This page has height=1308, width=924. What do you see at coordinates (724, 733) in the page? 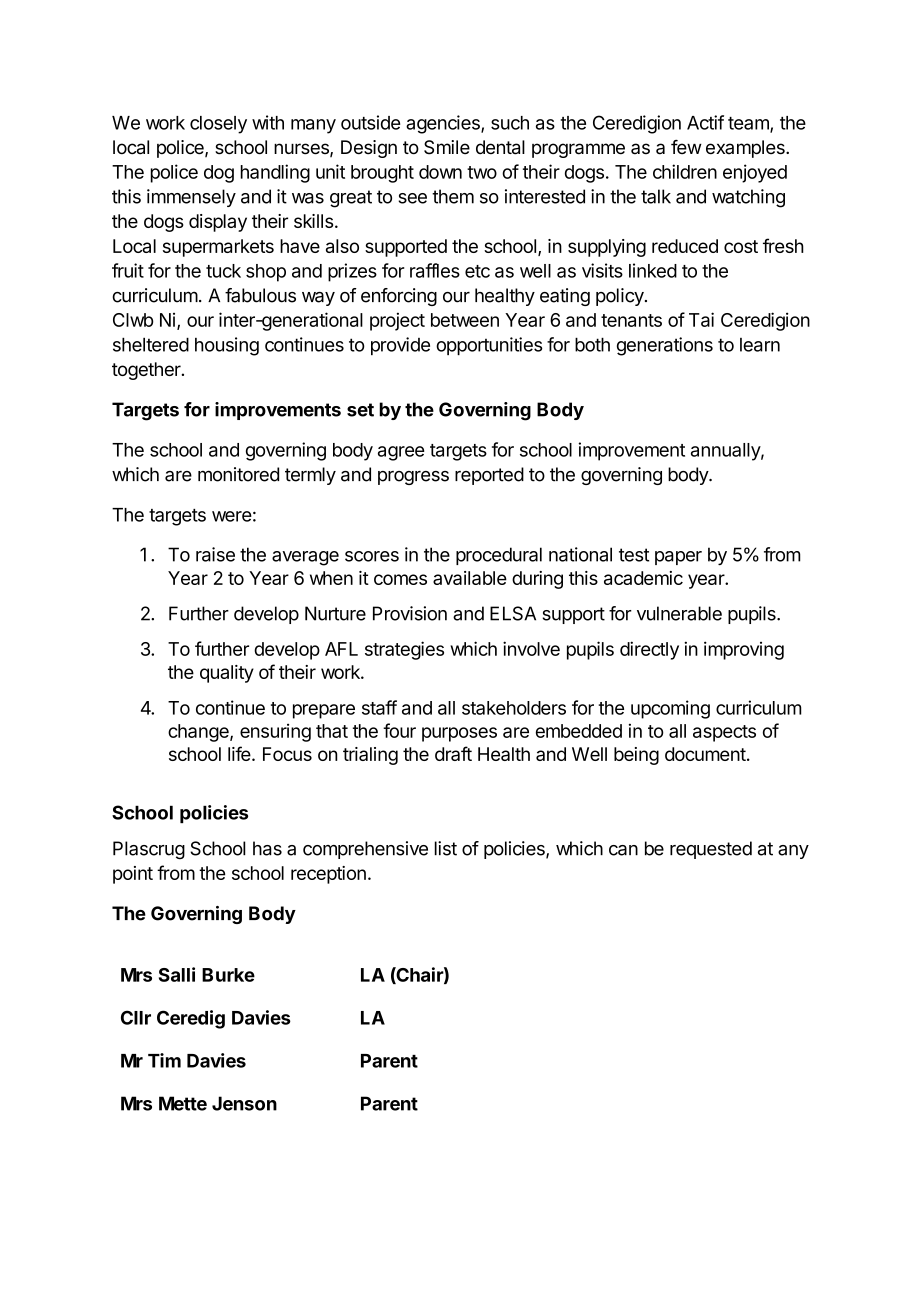
I see `aspects` at bounding box center [724, 733].
